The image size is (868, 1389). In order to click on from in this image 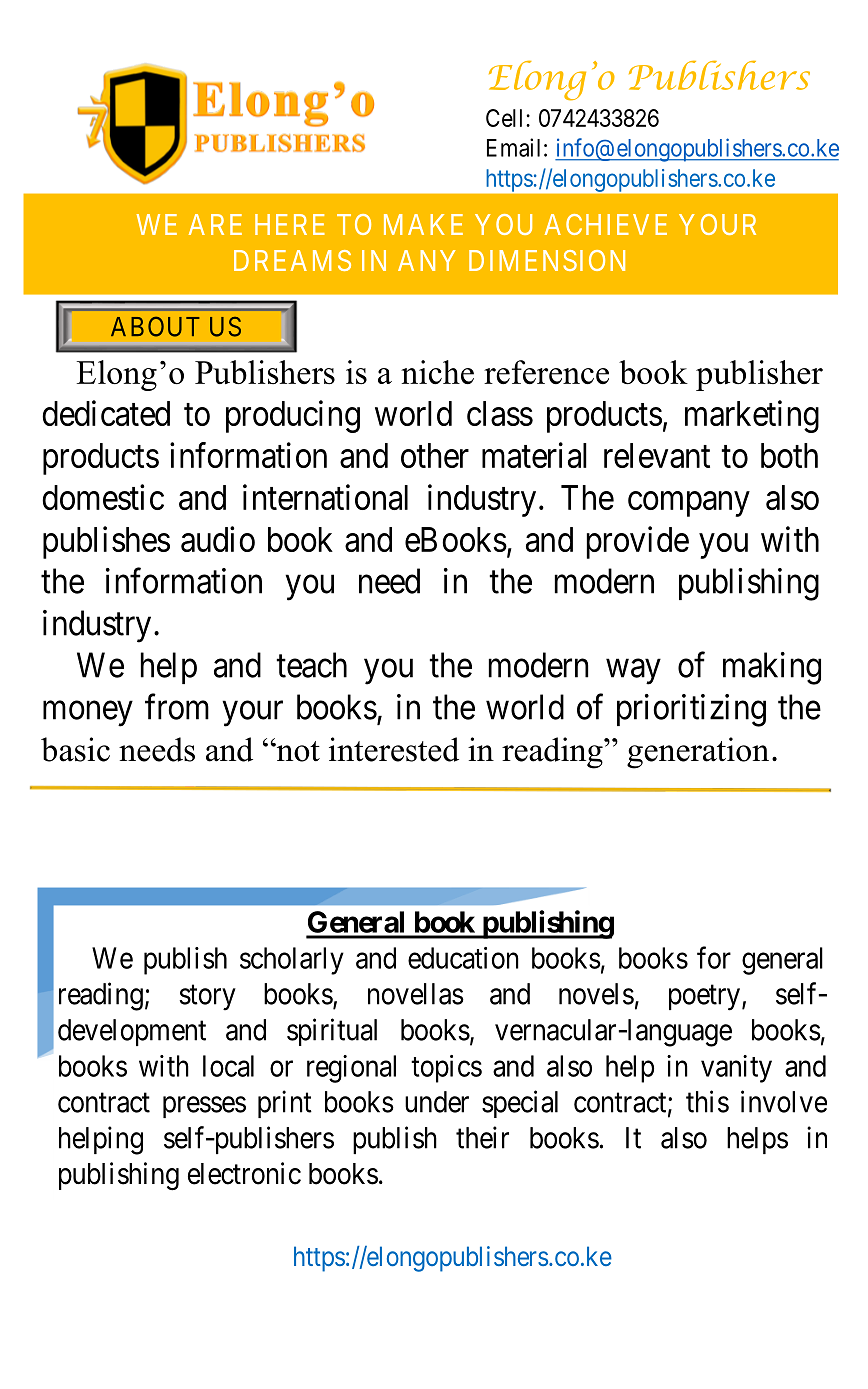, I will do `click(177, 707)`.
